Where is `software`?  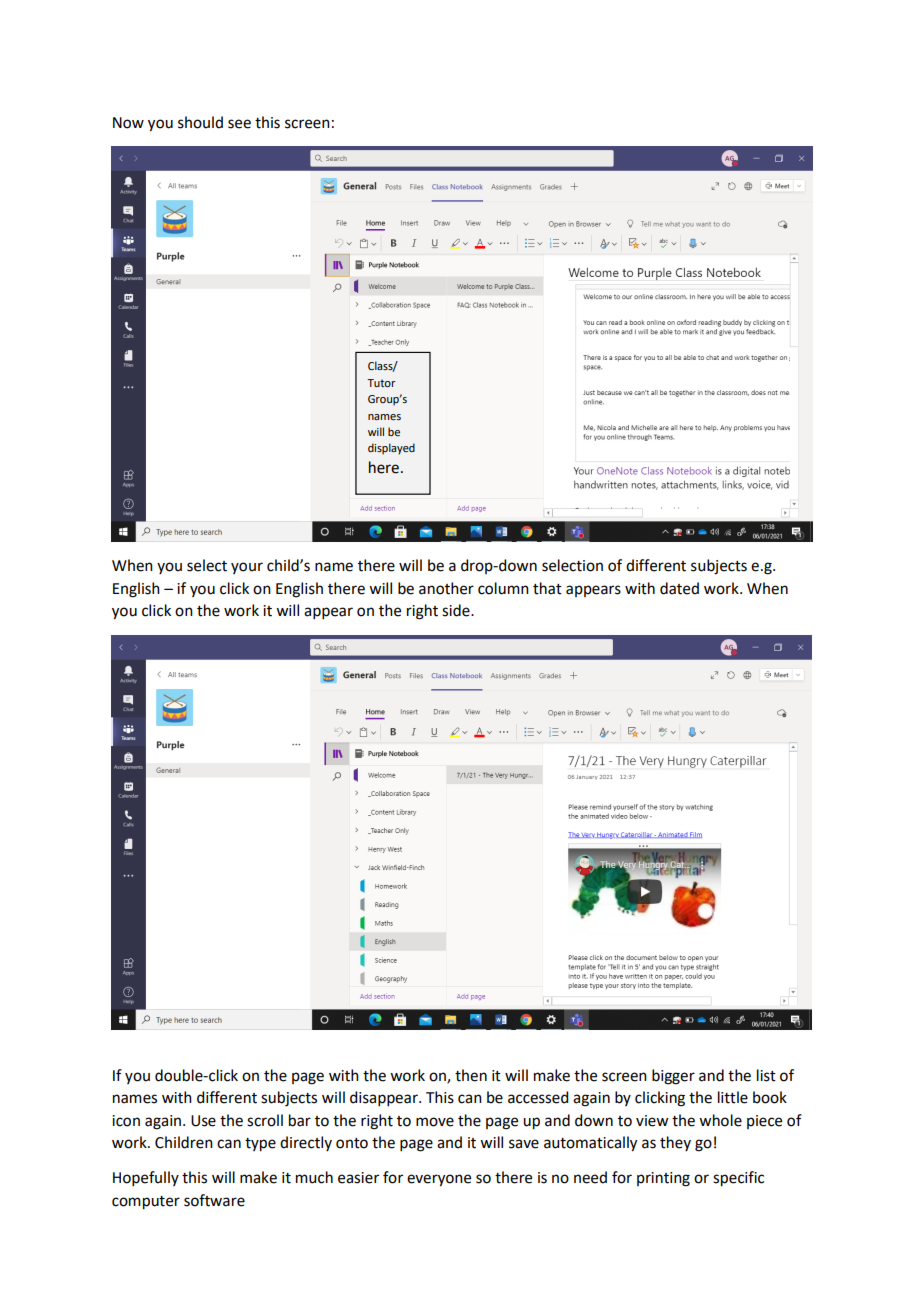
software is located at coordinates (214, 1200).
